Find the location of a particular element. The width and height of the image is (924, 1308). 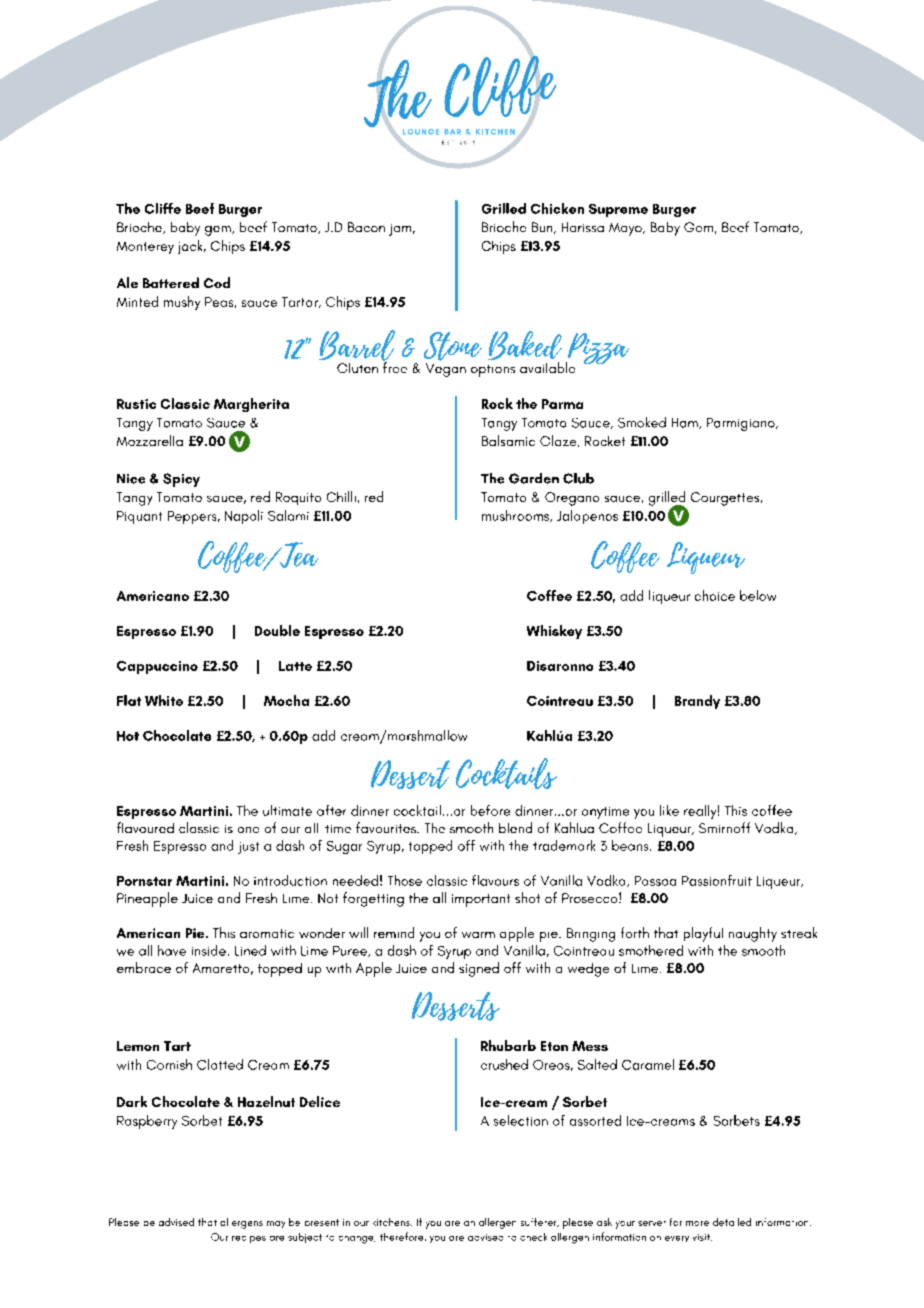

just is located at coordinates (248, 848).
